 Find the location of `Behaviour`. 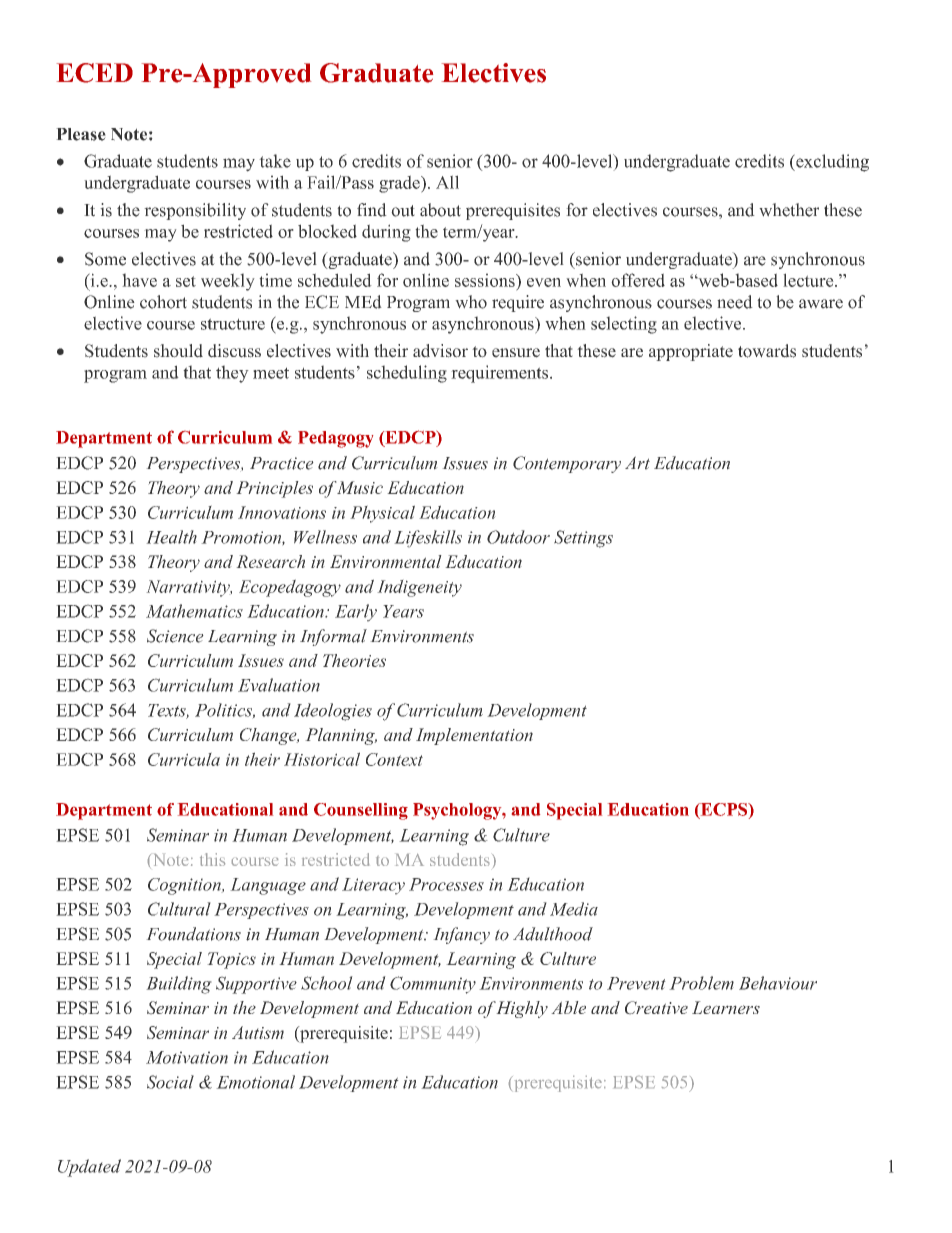

Behaviour is located at coordinates (778, 983).
